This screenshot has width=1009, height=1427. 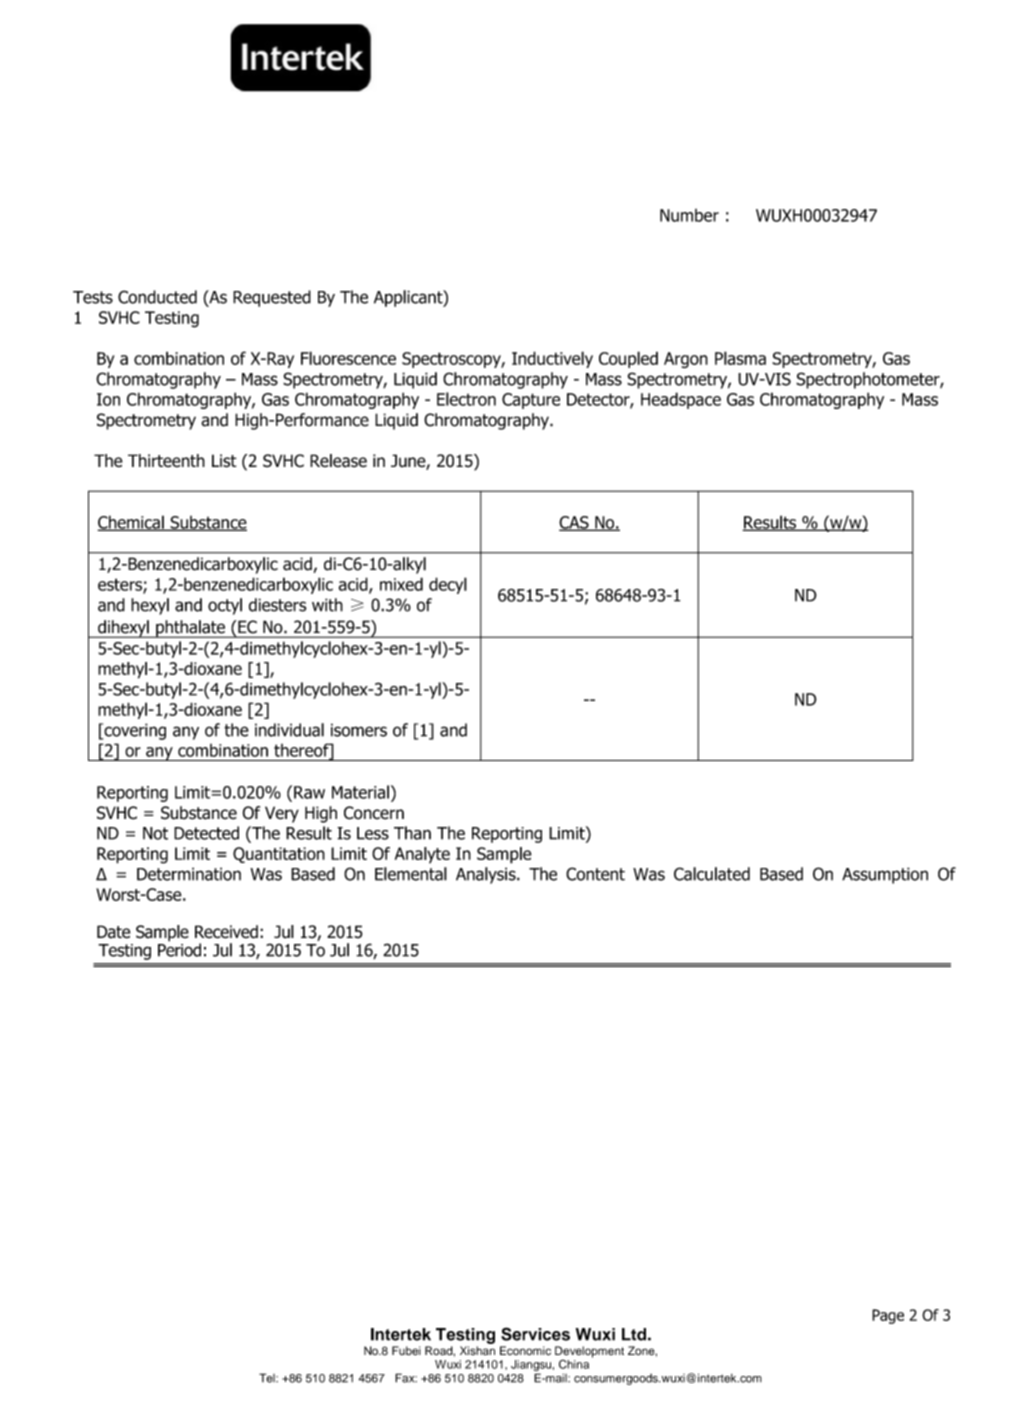 What do you see at coordinates (525, 1351) in the screenshot?
I see `Economic` at bounding box center [525, 1351].
